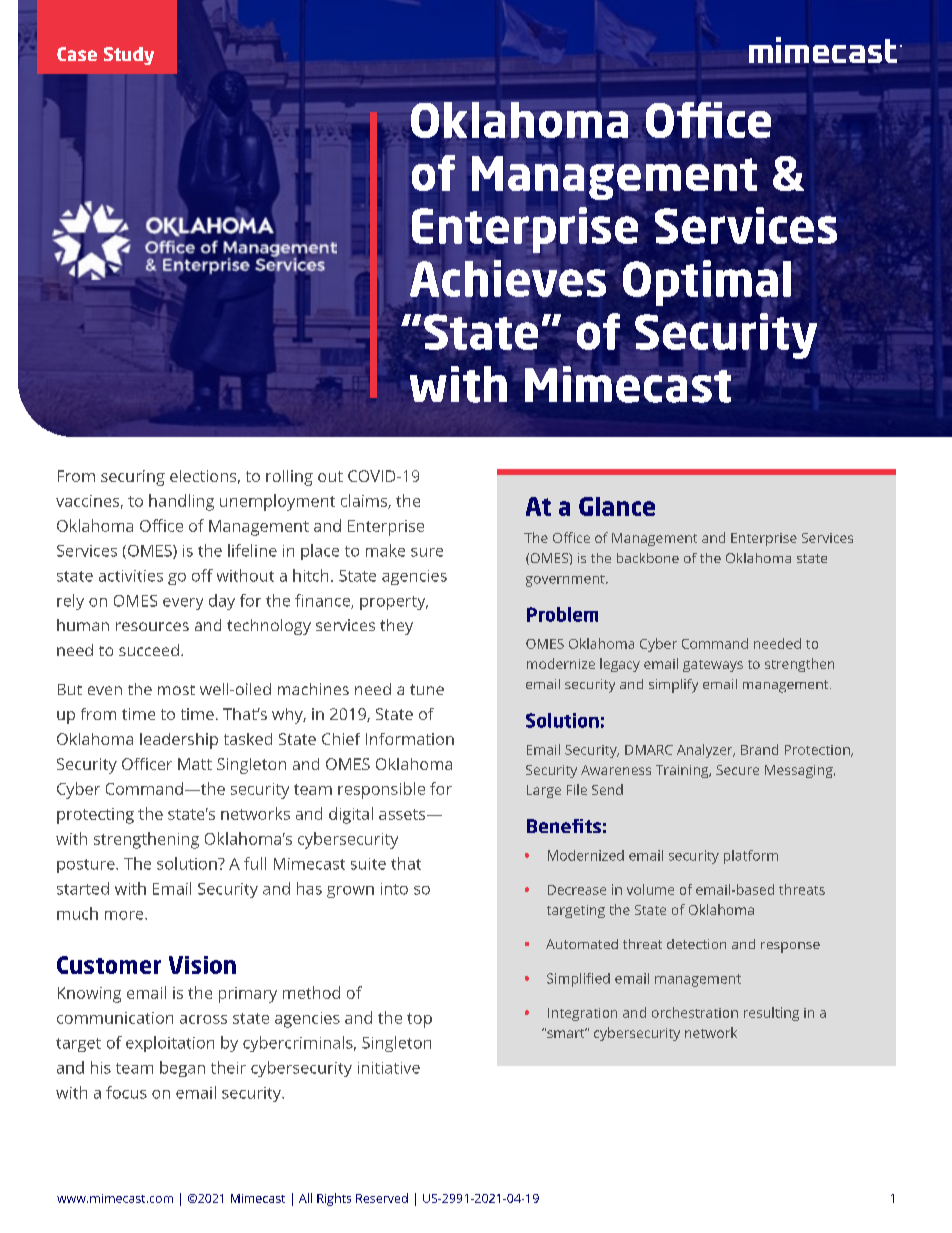 The image size is (952, 1233). What do you see at coordinates (125, 915) in the page?
I see `more` at bounding box center [125, 915].
